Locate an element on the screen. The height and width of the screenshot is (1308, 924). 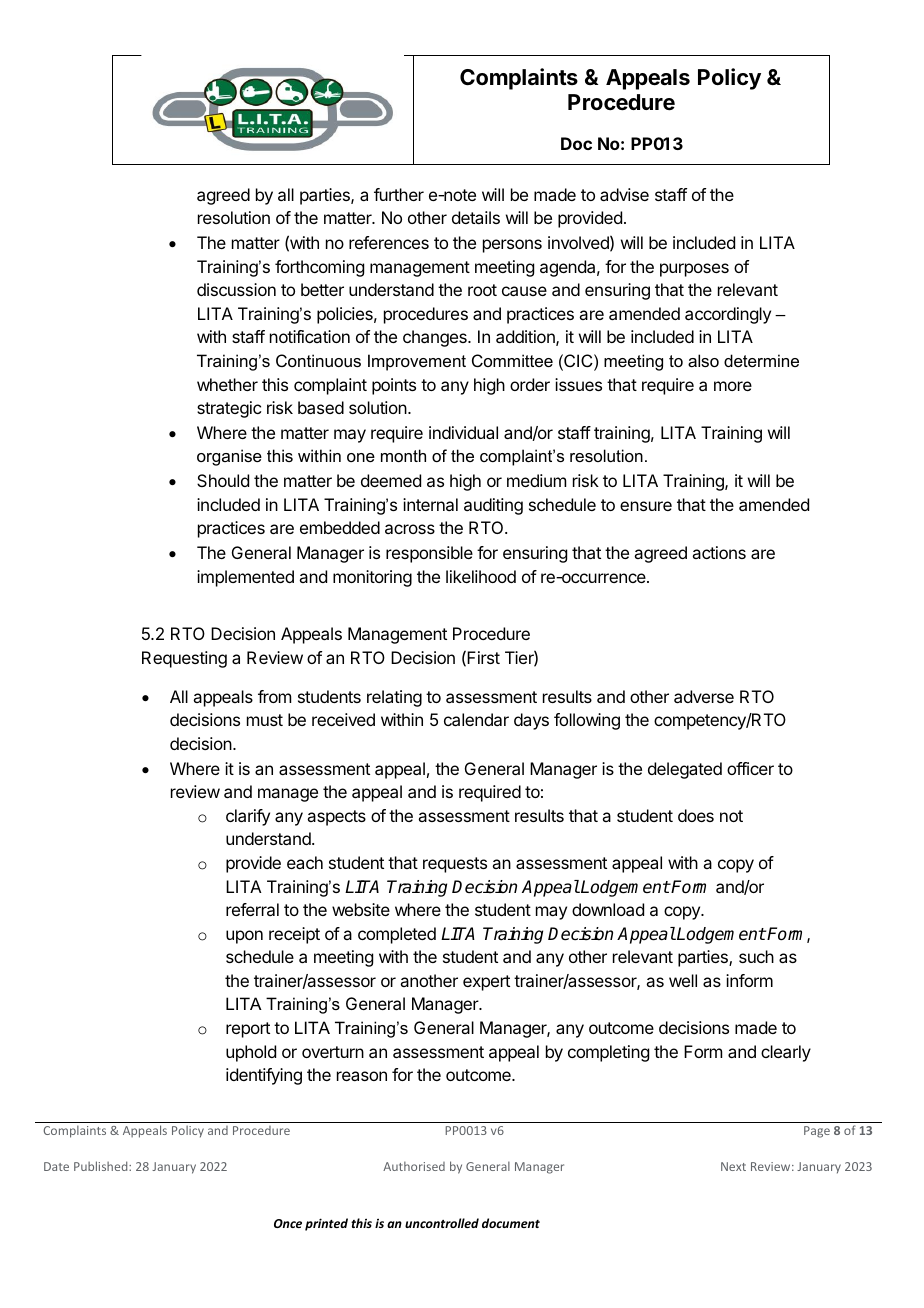
Next is located at coordinates (733, 1166).
